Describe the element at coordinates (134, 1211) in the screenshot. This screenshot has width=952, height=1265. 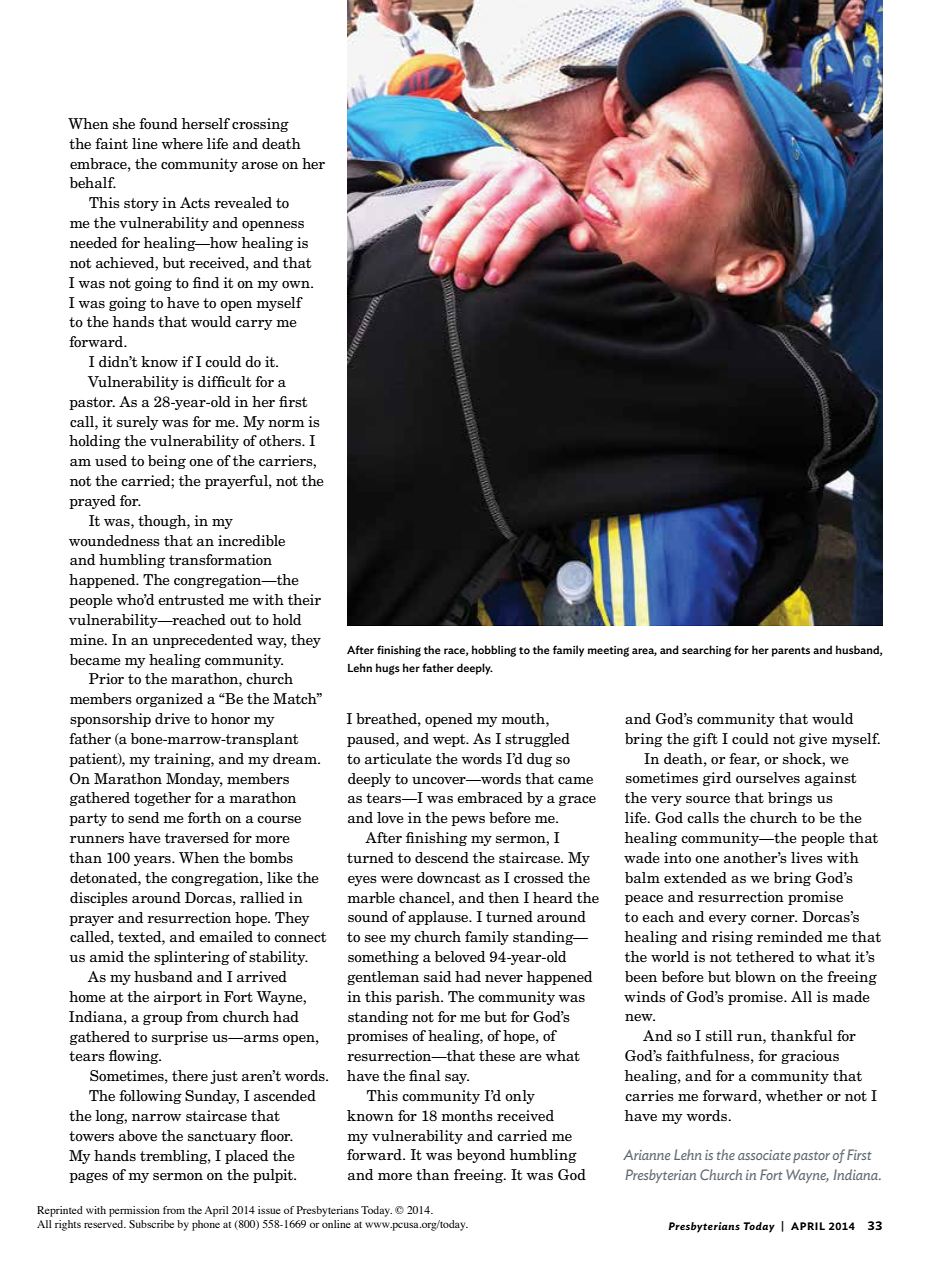
I see `permission` at that location.
